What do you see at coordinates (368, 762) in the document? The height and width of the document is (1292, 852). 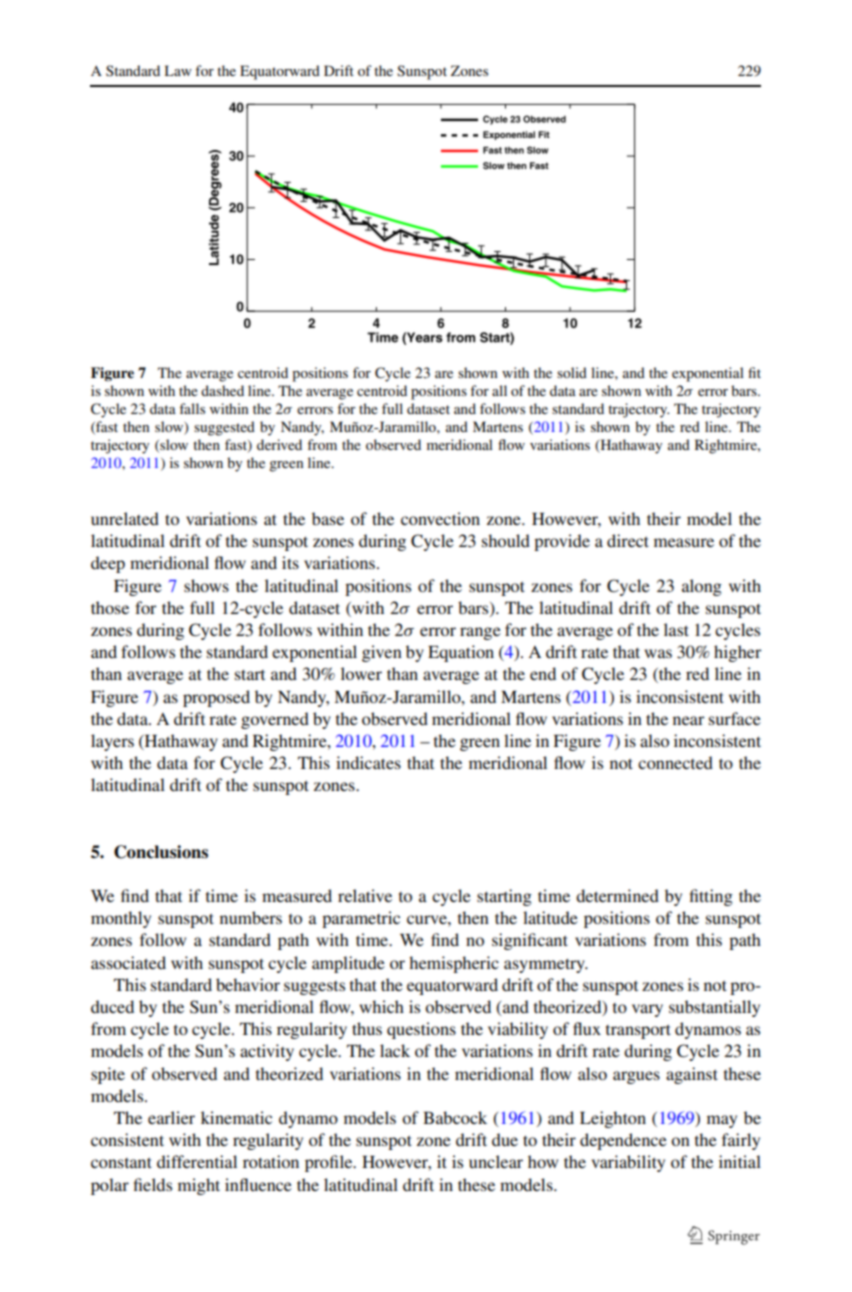 I see `indicates` at bounding box center [368, 762].
